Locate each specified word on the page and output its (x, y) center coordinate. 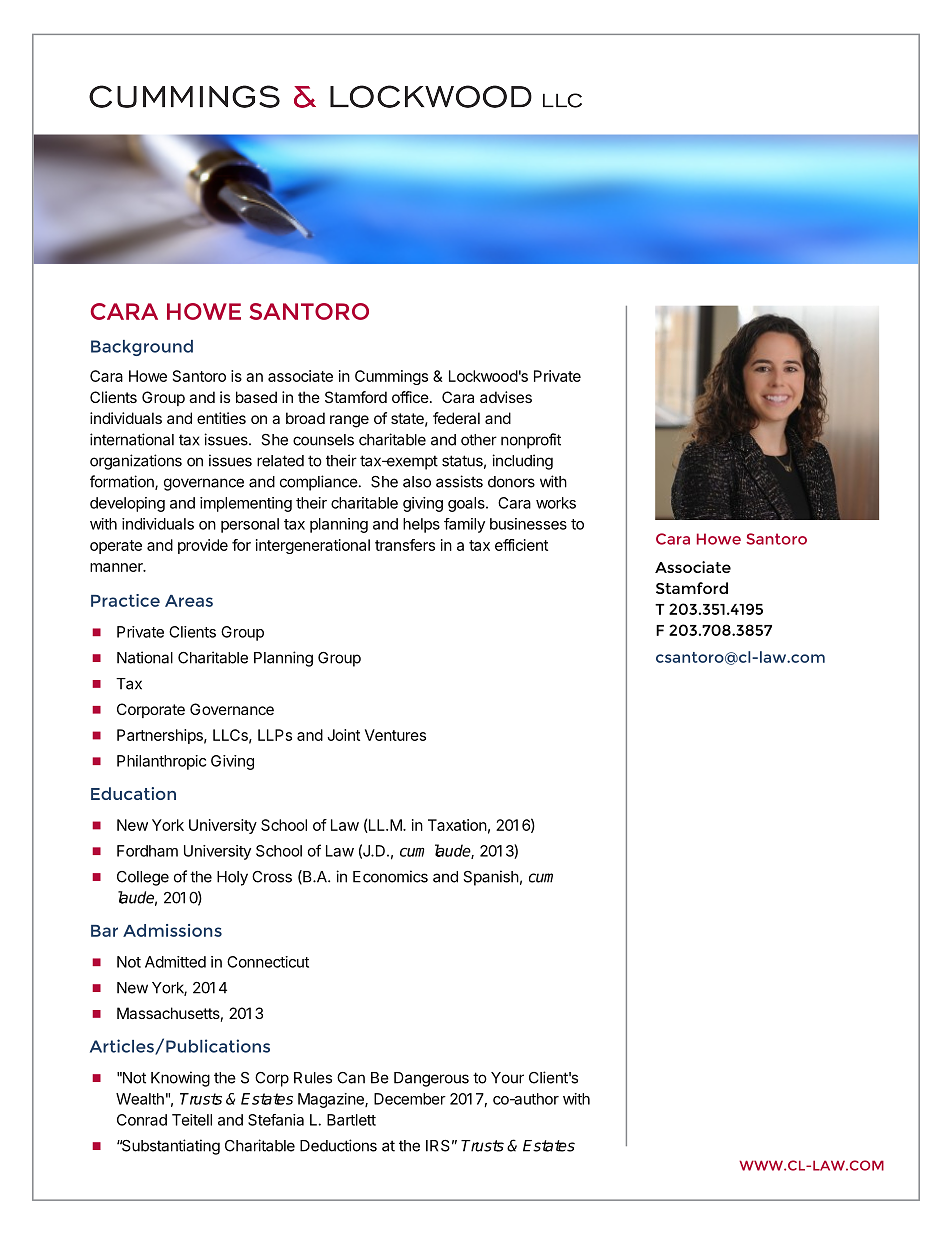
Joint (343, 735)
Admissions (172, 930)
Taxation (457, 825)
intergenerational (313, 546)
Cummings (391, 377)
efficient (521, 545)
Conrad (142, 1120)
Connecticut (268, 962)
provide (203, 546)
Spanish (491, 878)
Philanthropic (161, 762)
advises (506, 397)
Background (142, 348)
